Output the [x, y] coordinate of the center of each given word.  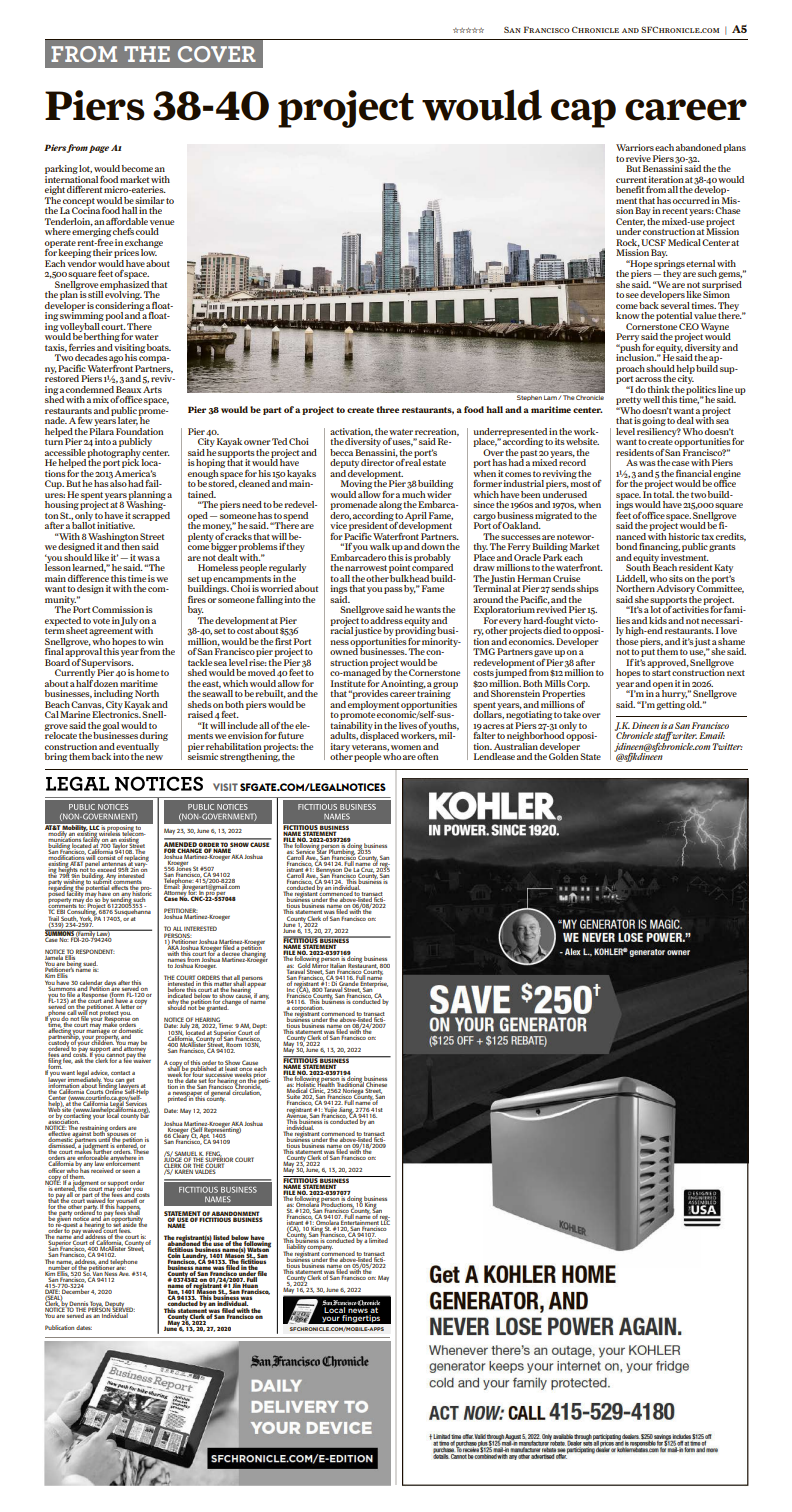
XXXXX [468, 30]
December [75, 1290]
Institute [349, 682]
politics [701, 390]
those [627, 640]
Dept [259, 1027]
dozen [106, 683]
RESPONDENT [95, 951]
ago [116, 361]
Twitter [728, 746]
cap [583, 113]
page [99, 149]
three [387, 409]
